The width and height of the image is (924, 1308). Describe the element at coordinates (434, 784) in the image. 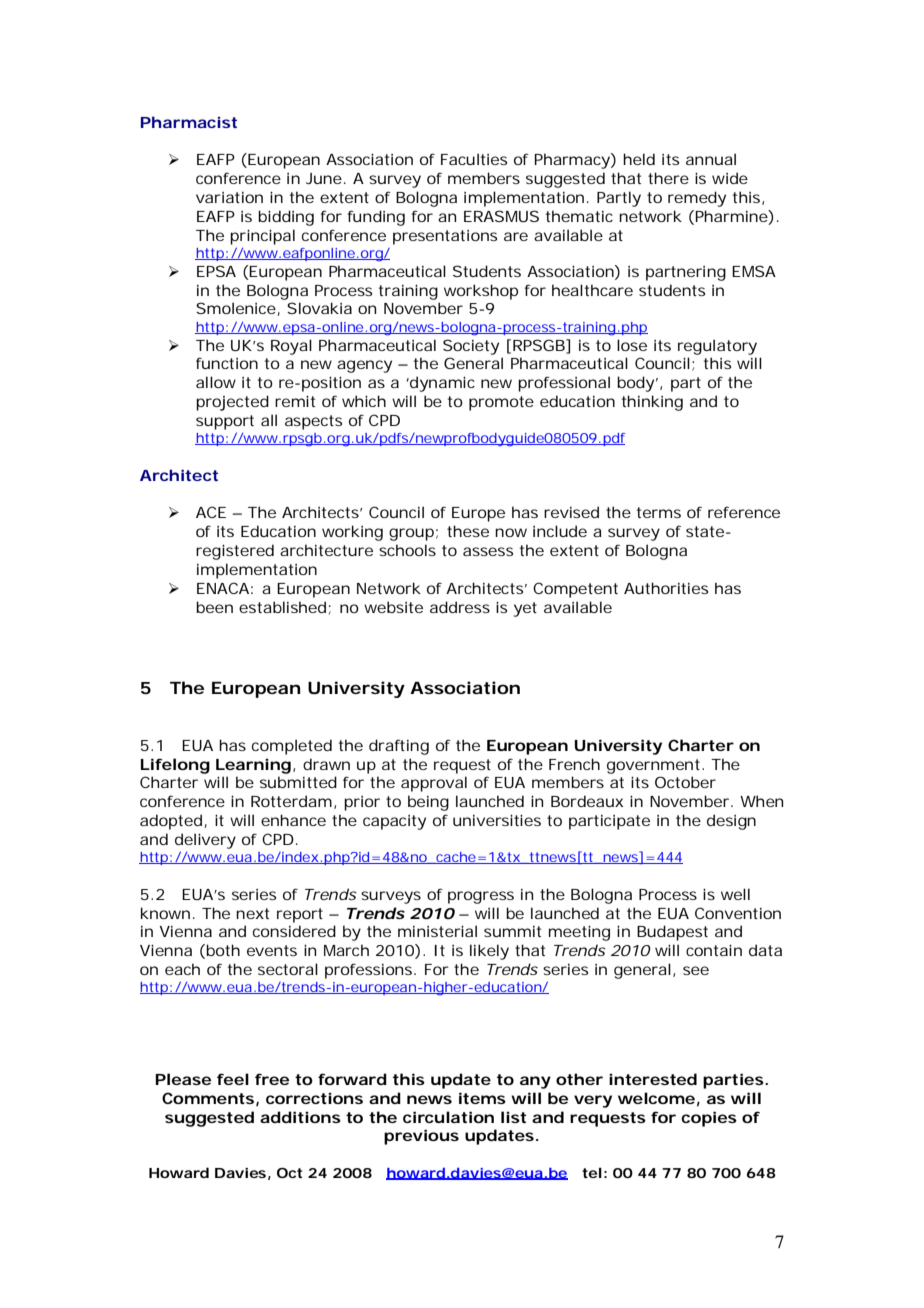

I see `approval` at that location.
